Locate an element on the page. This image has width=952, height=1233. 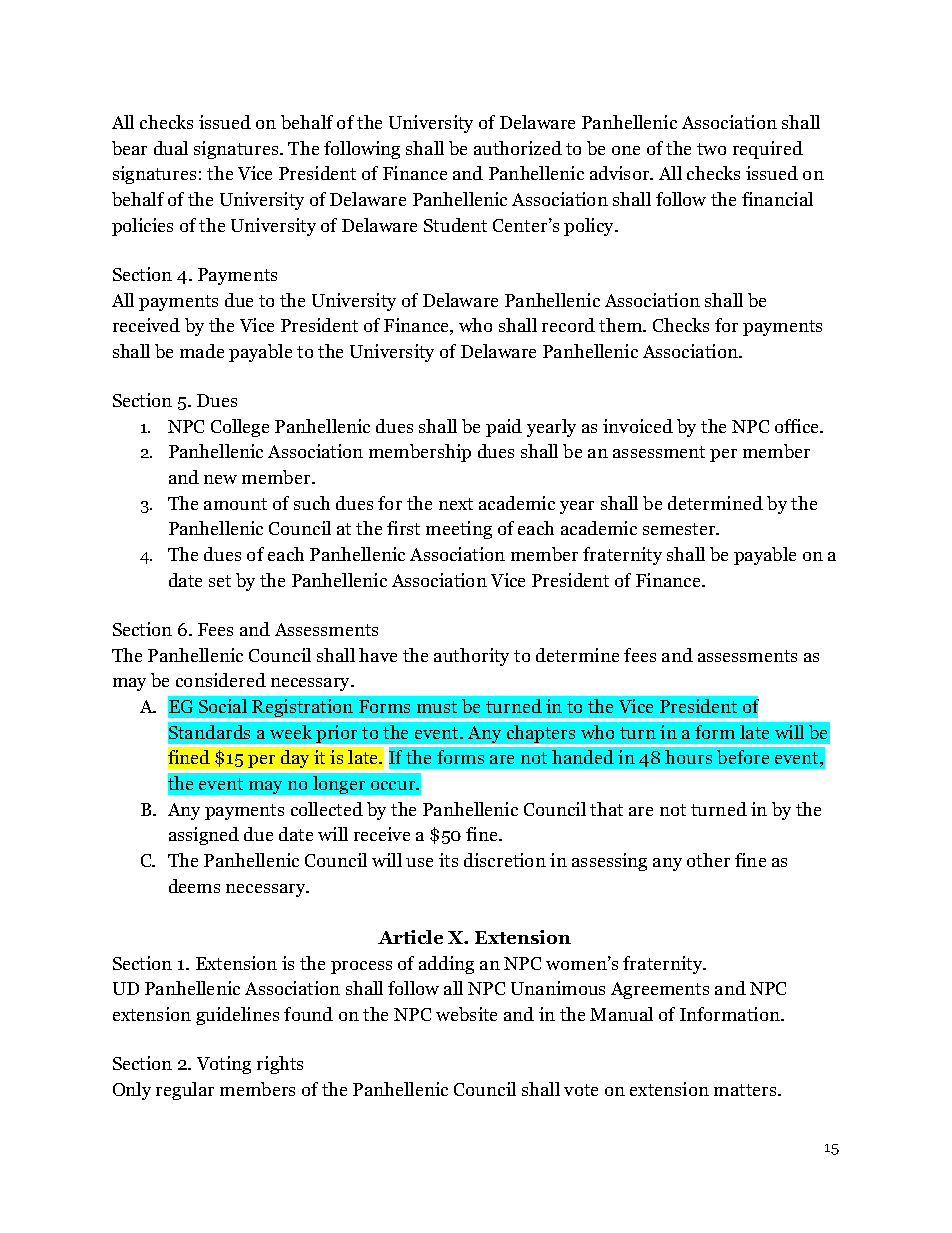
authorized is located at coordinates (518, 148).
